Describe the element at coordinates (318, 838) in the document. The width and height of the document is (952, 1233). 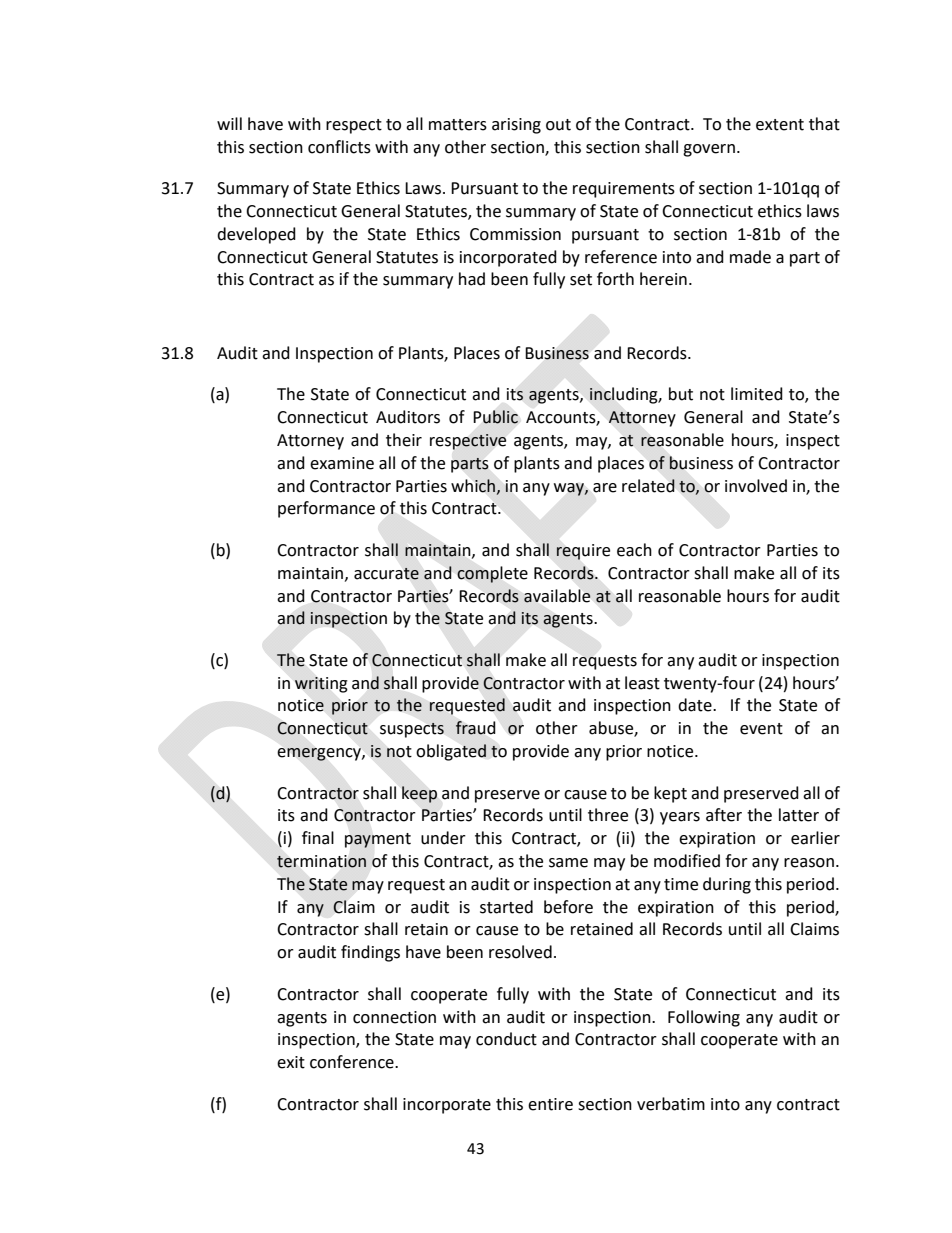
I see `final` at that location.
